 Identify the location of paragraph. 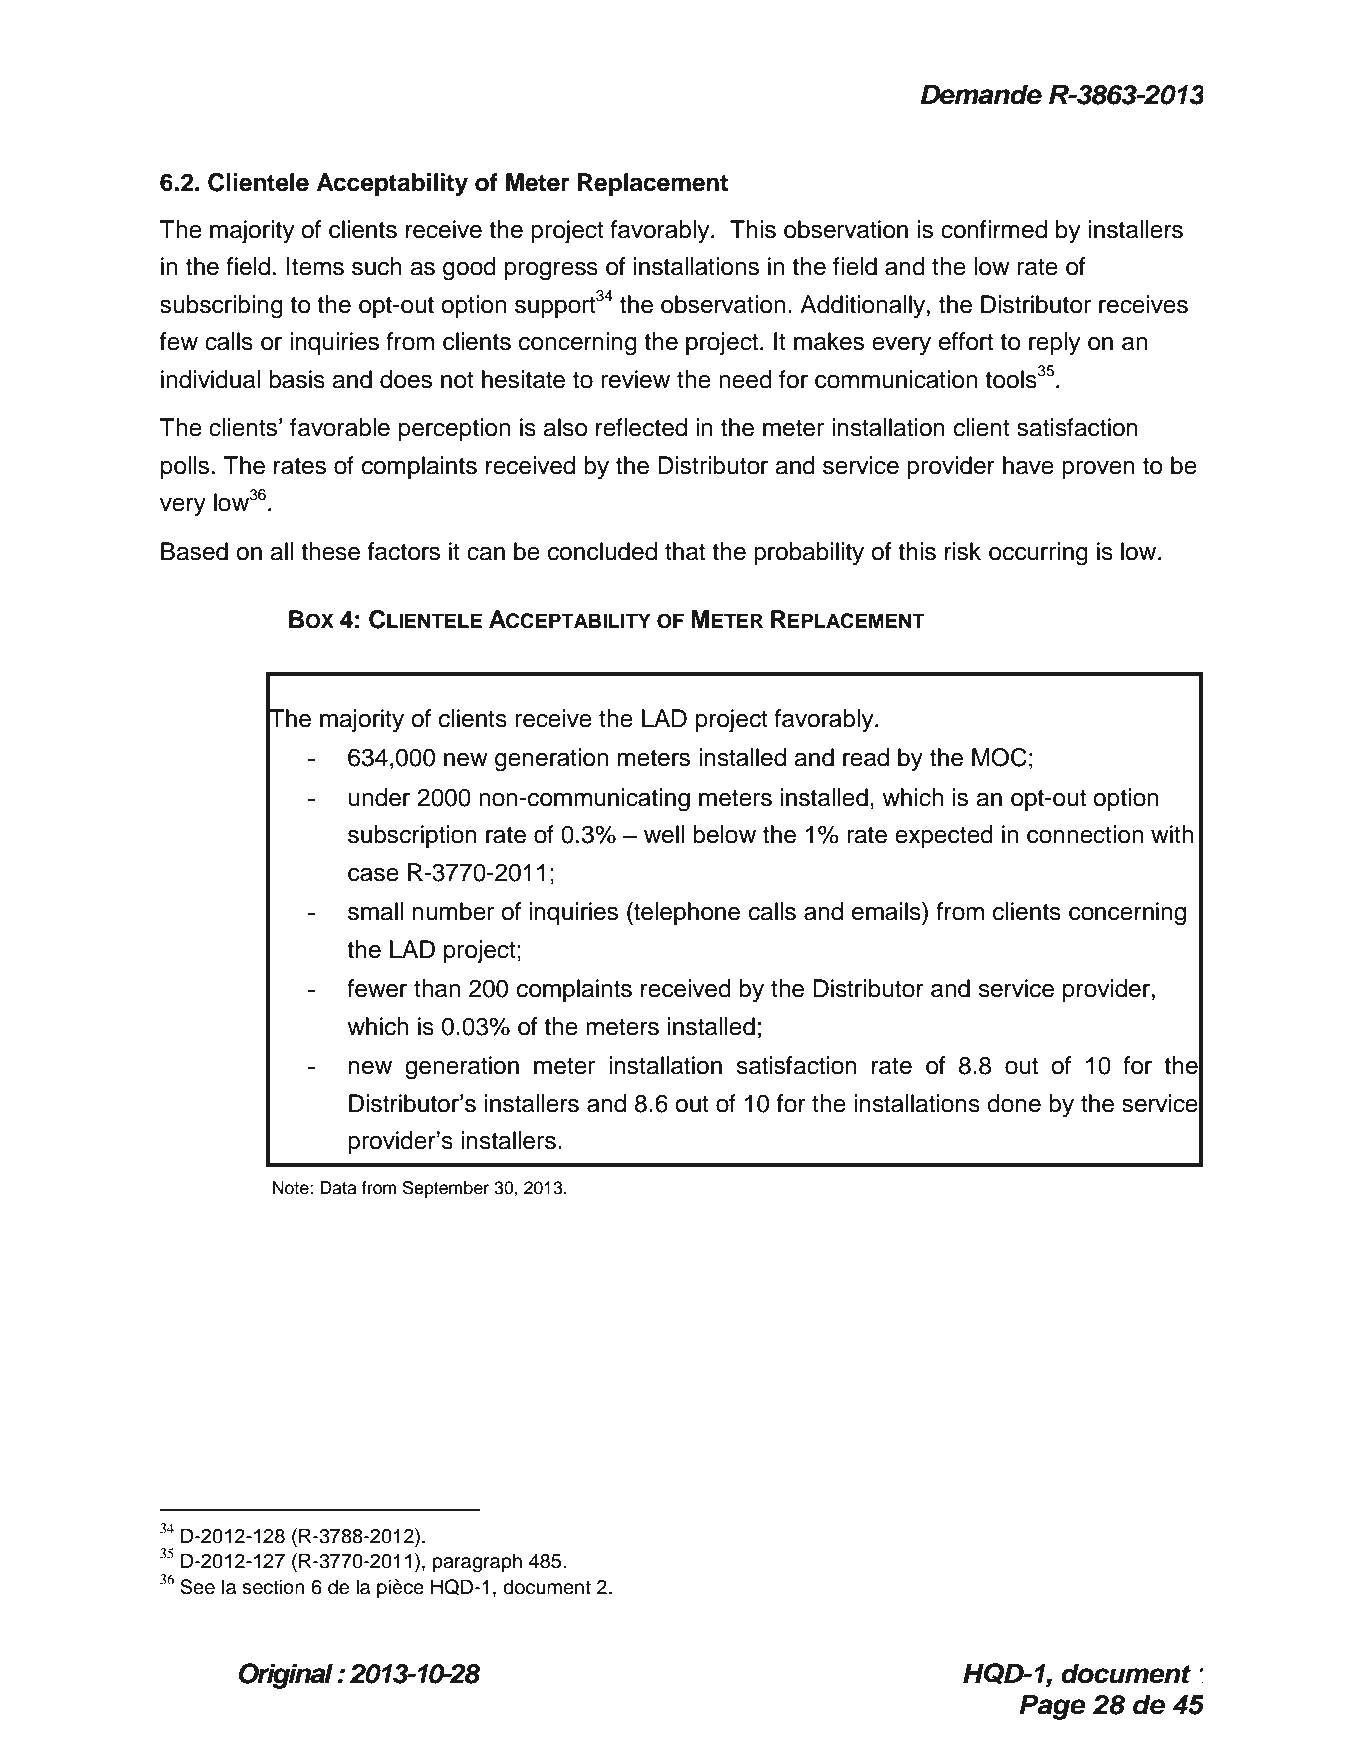
(477, 1563).
